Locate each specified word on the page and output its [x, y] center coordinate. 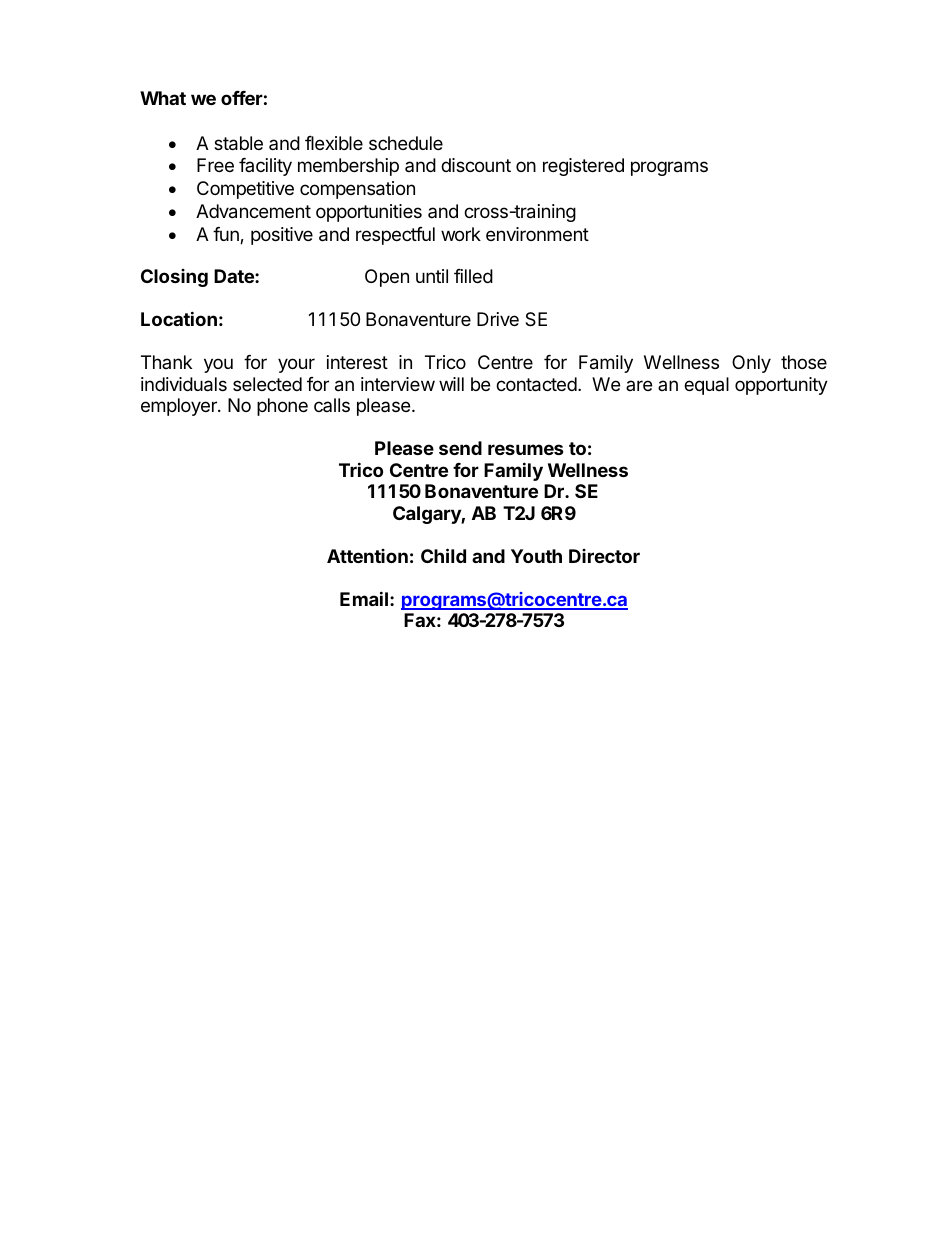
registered [583, 167]
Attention [367, 556]
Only [751, 364]
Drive [498, 319]
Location [179, 318]
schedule [406, 143]
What [163, 98]
